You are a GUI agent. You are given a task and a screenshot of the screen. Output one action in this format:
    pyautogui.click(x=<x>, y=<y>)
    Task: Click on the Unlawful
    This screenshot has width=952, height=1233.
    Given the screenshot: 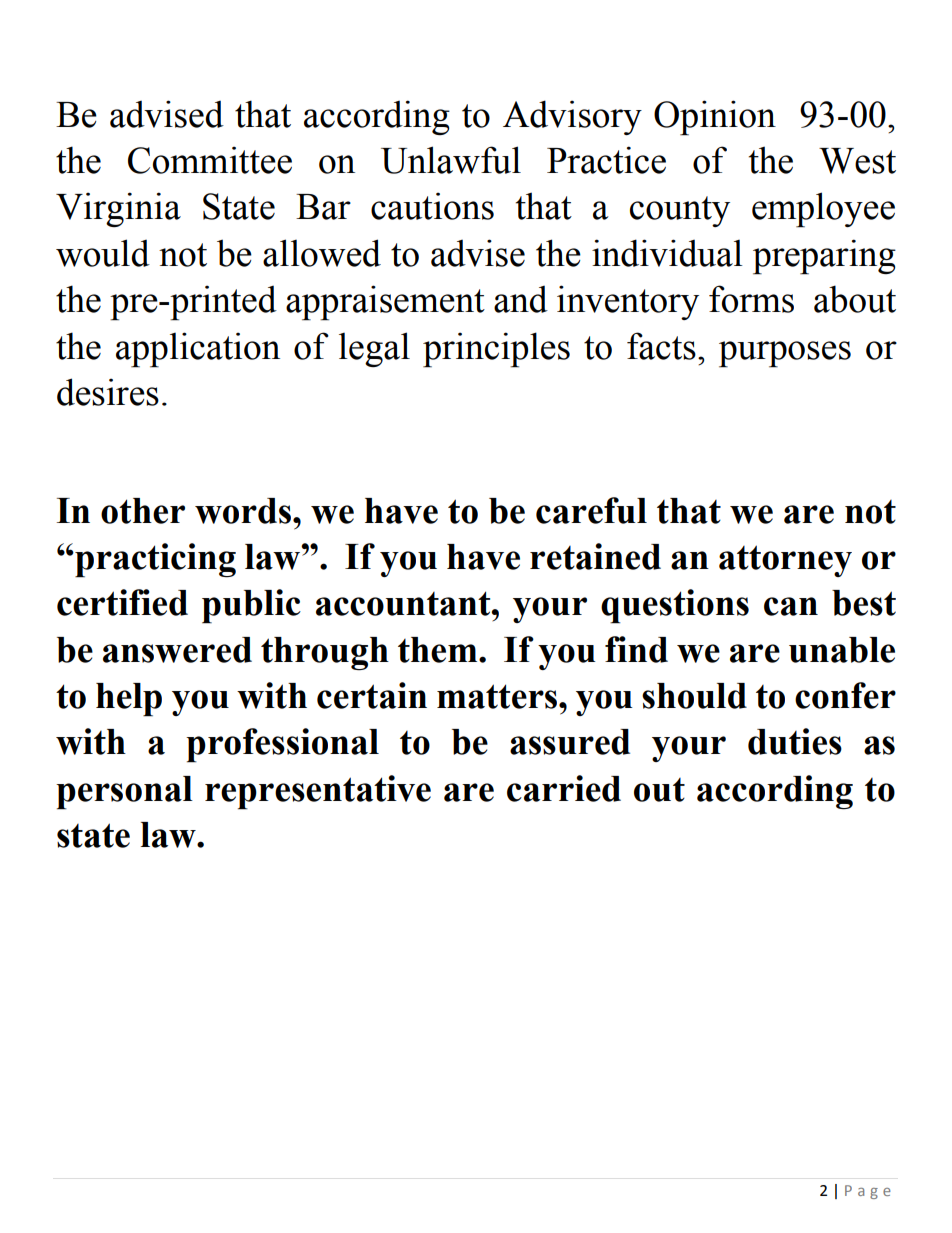 What is the action you would take?
    pyautogui.click(x=451, y=160)
